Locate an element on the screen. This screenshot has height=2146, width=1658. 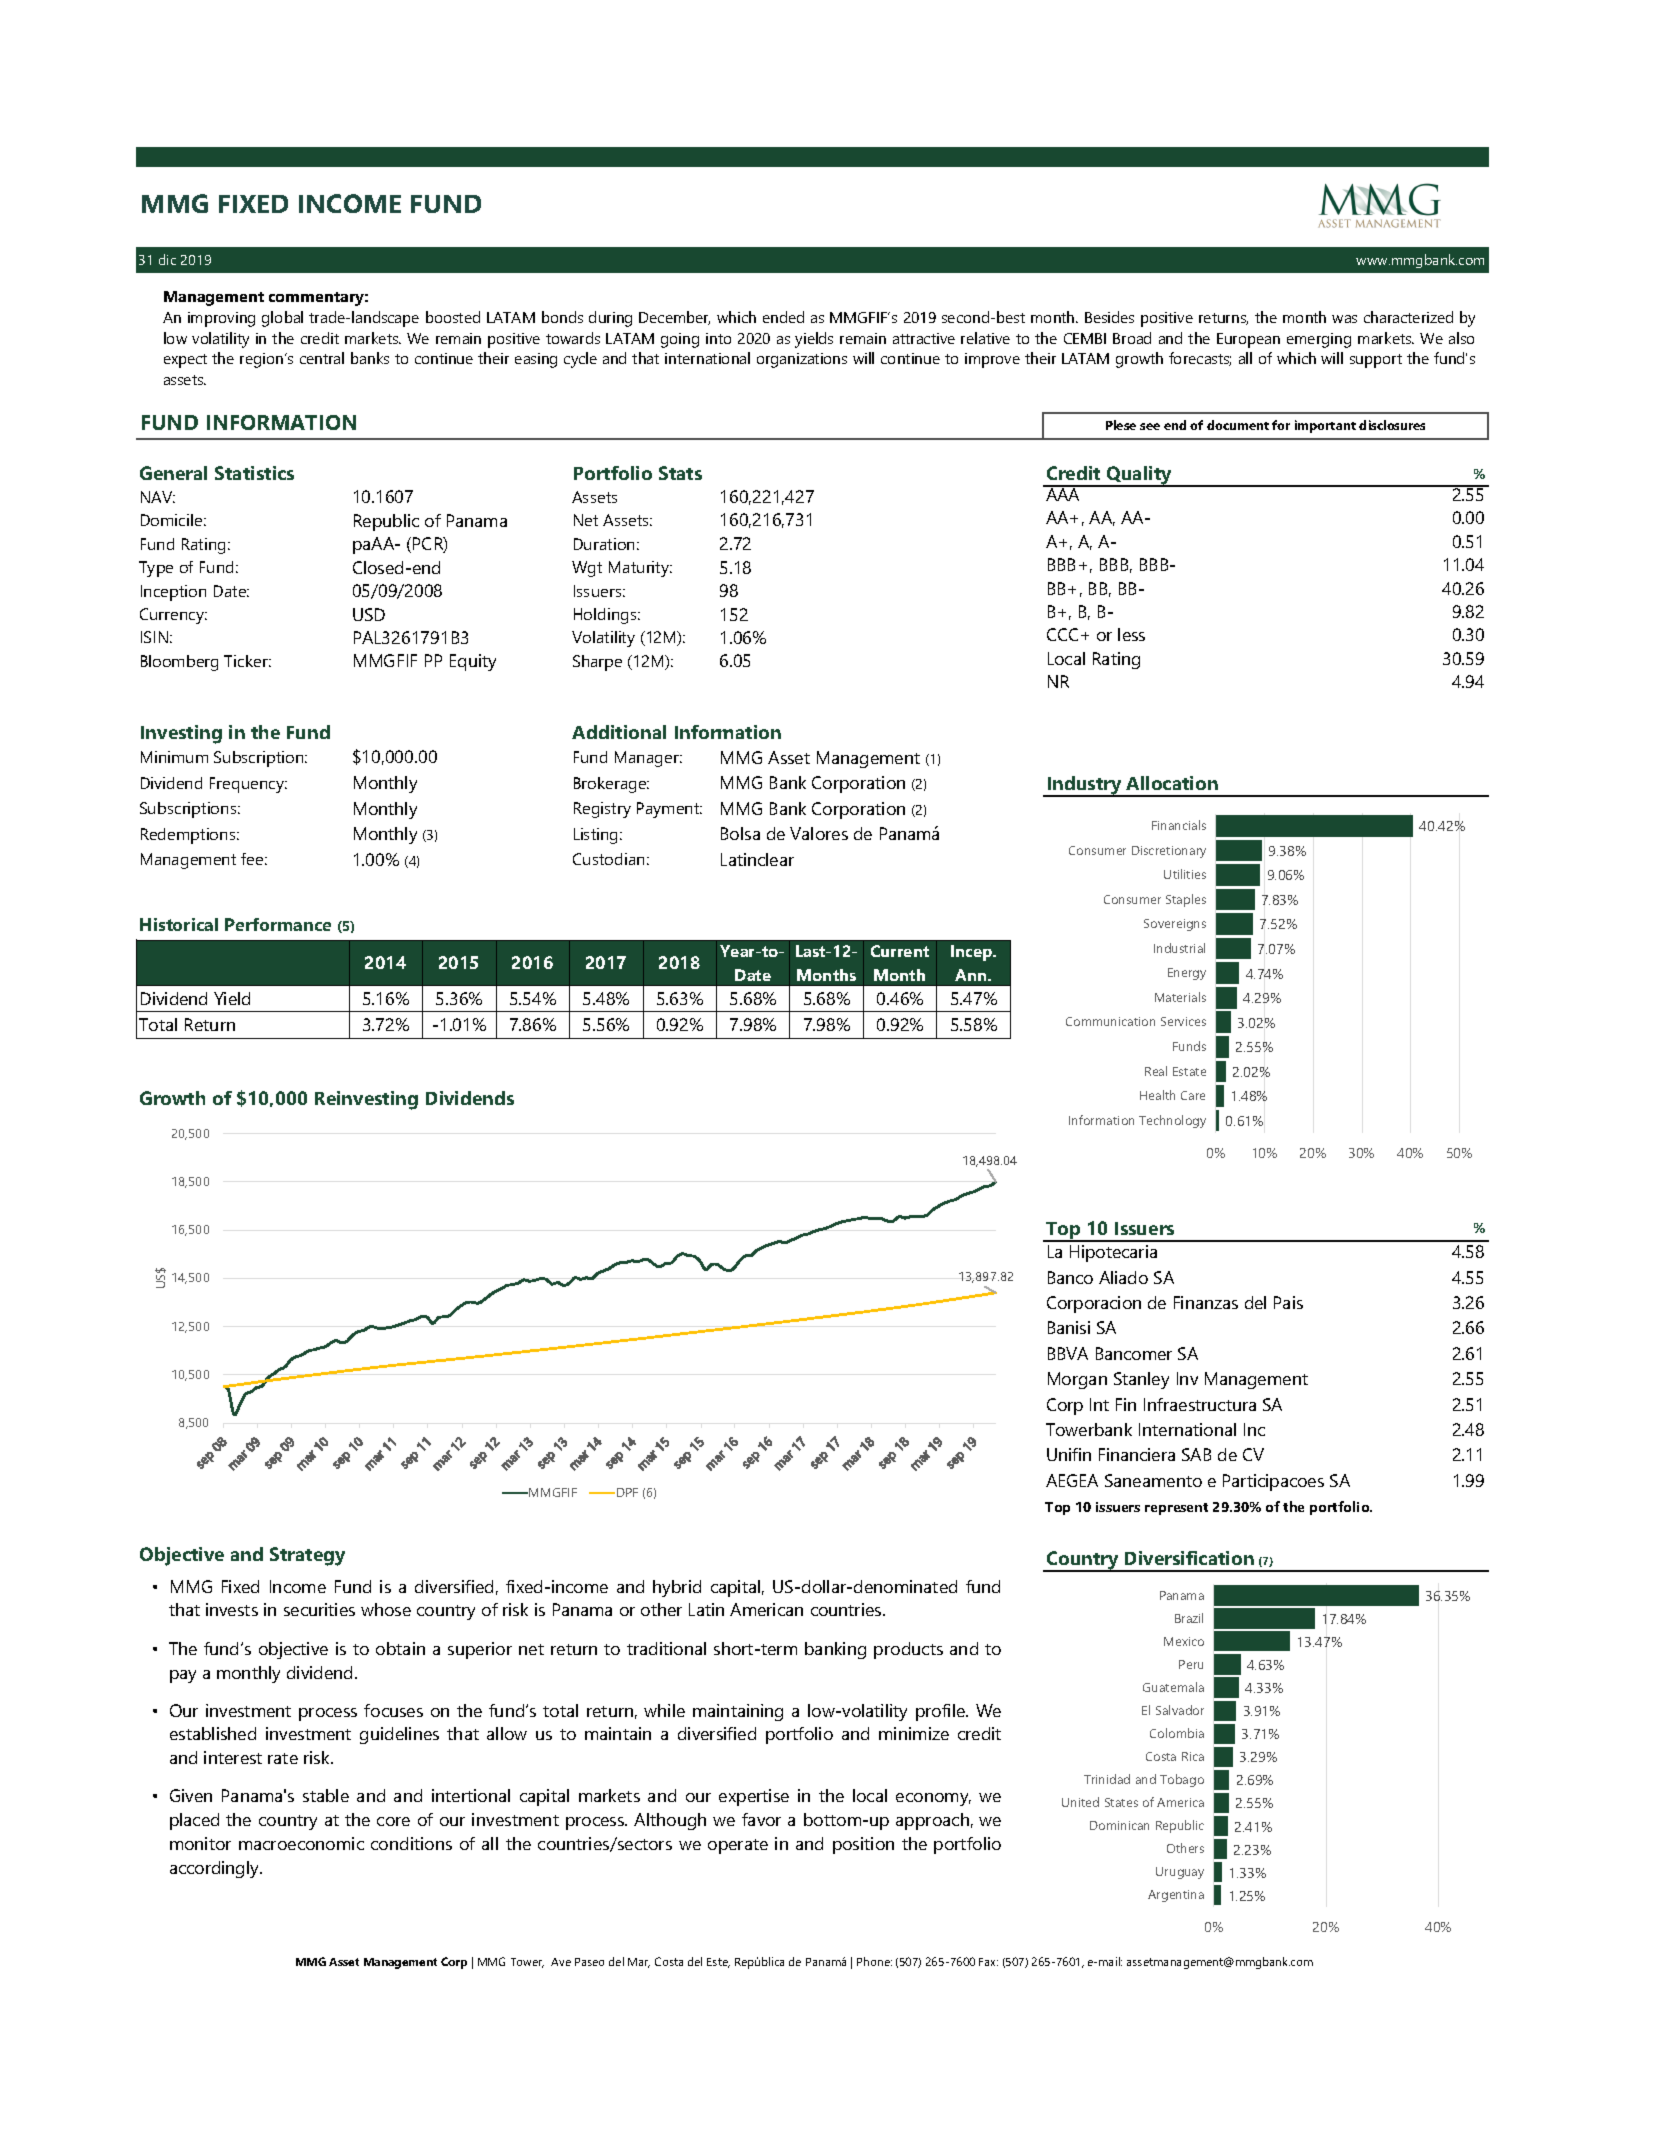
ended is located at coordinates (783, 317).
